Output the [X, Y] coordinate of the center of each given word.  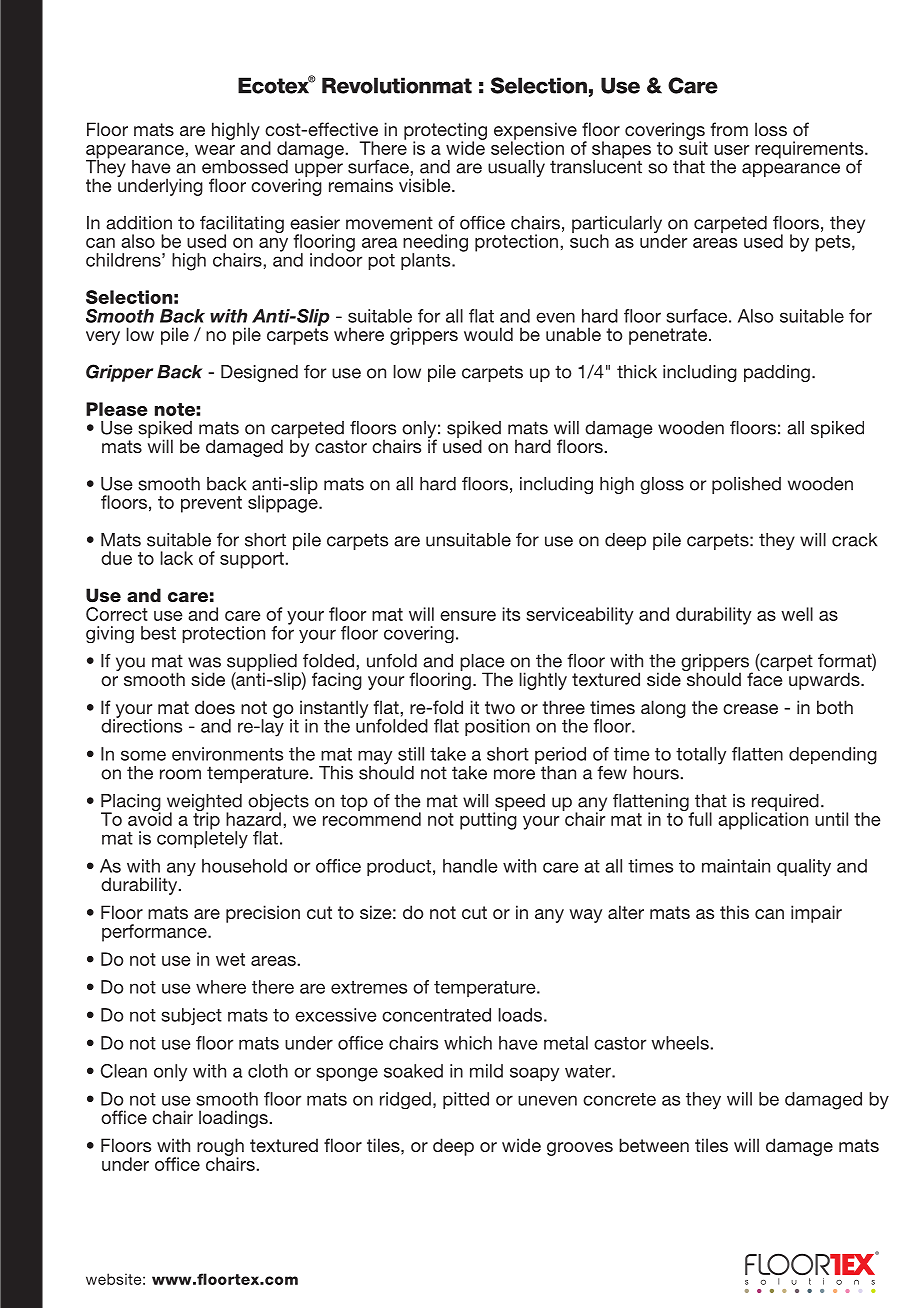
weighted [204, 804]
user [731, 150]
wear [215, 150]
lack [177, 558]
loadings [233, 1119]
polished [746, 485]
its [511, 614]
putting [488, 820]
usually [516, 168]
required [785, 803]
